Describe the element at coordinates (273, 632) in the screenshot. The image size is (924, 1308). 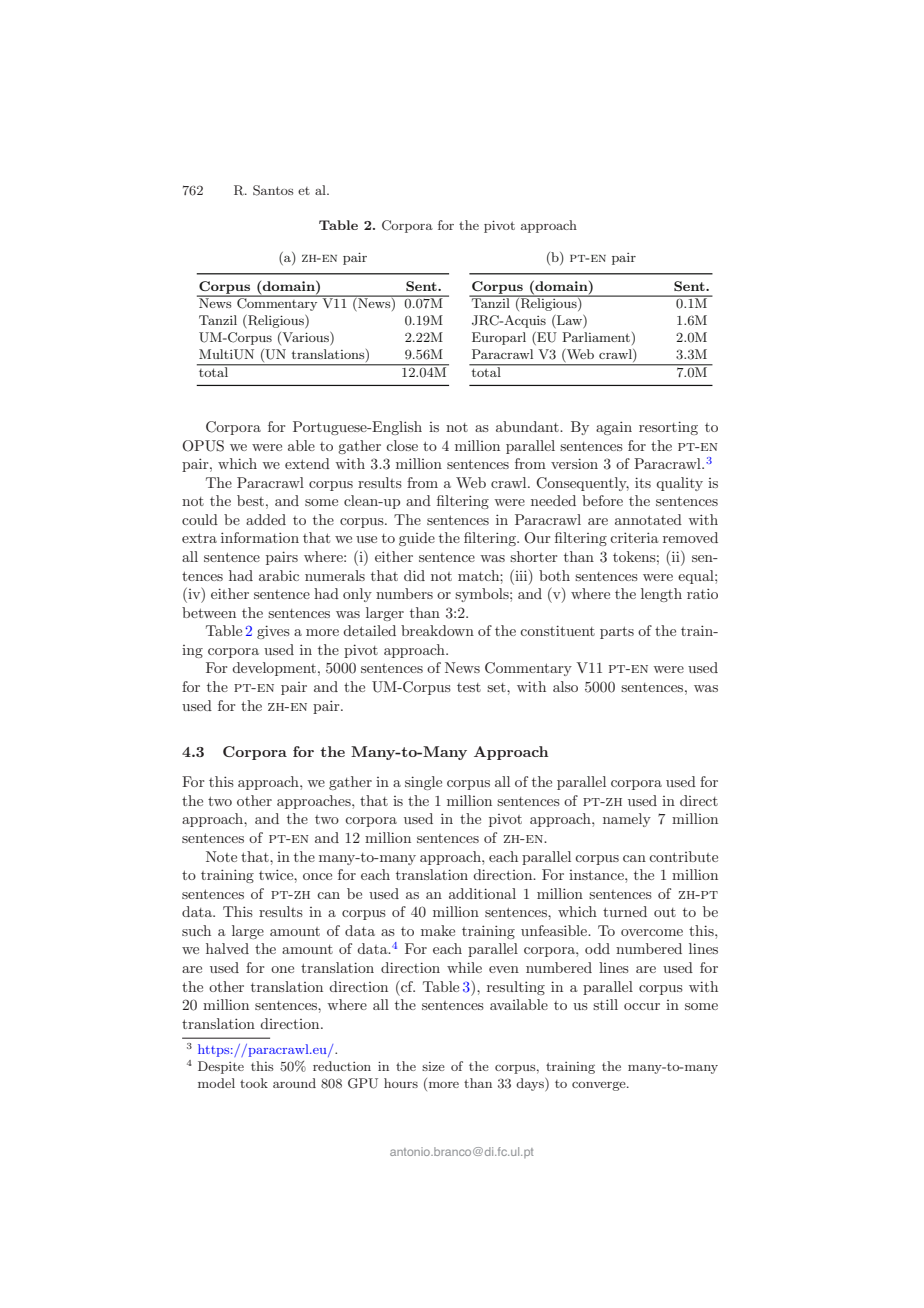
I see `gives` at that location.
